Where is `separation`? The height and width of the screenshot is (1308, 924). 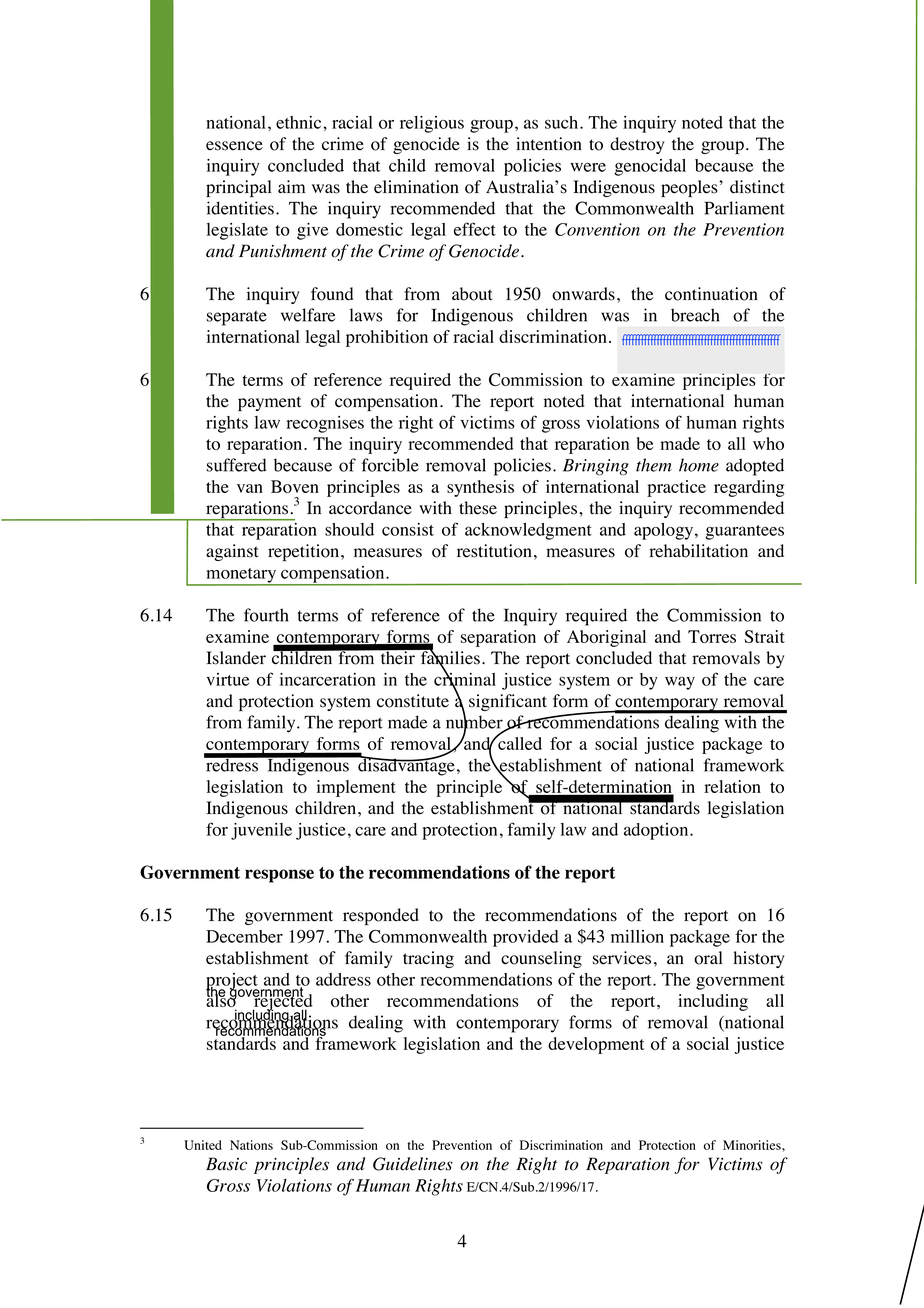 separation is located at coordinates (498, 638).
